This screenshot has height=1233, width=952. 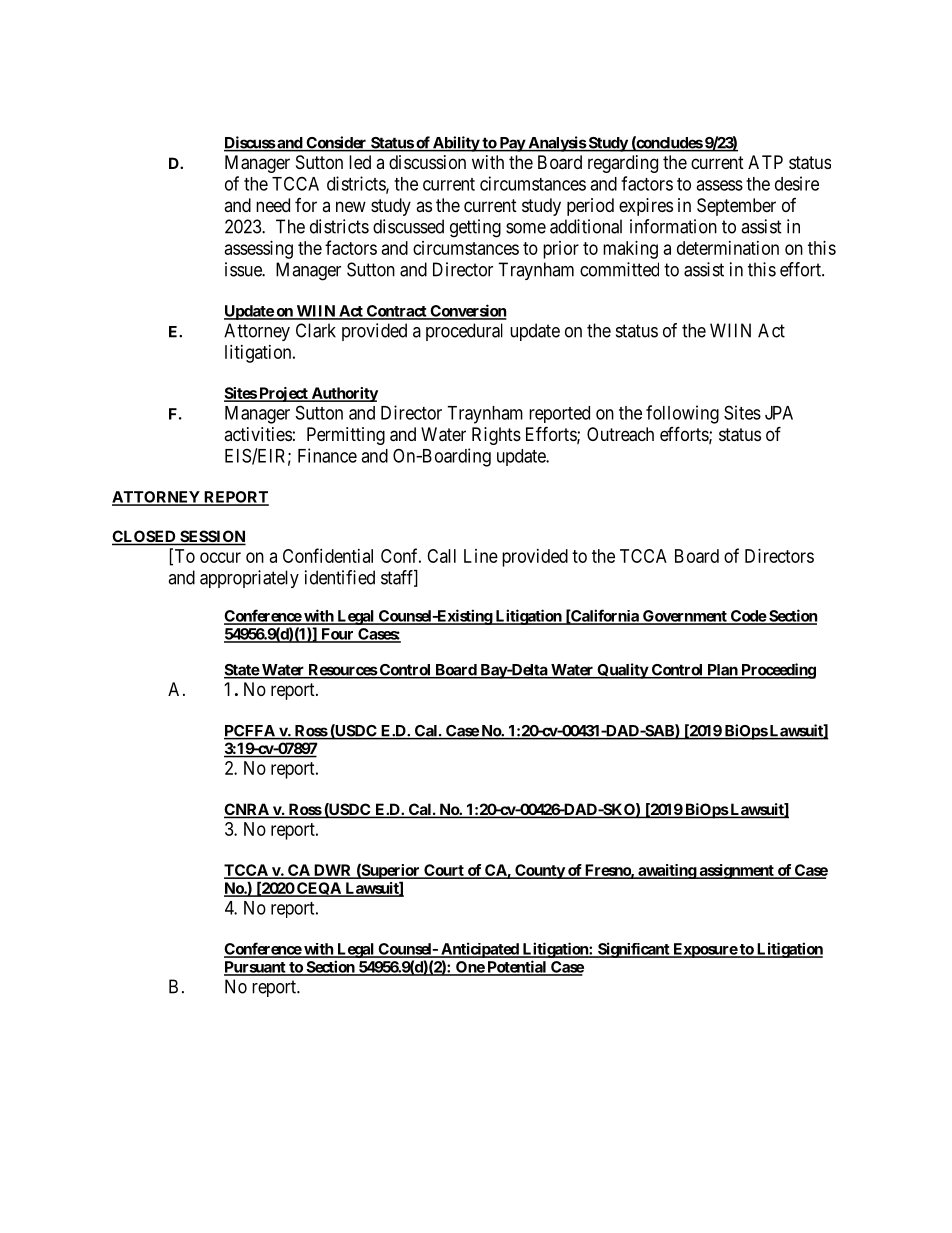 What do you see at coordinates (258, 434) in the screenshot?
I see `activities` at bounding box center [258, 434].
